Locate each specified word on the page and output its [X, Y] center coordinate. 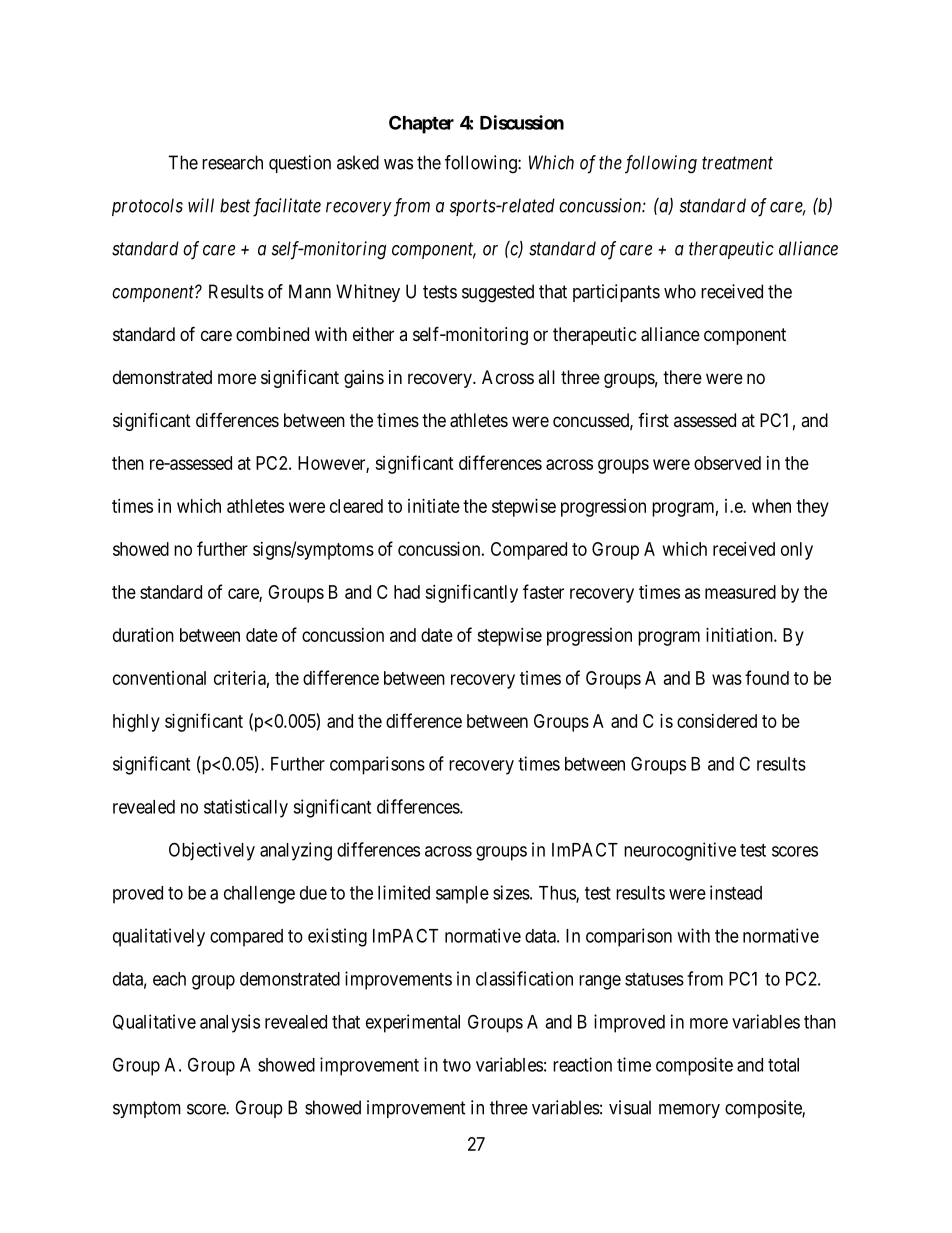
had [407, 592]
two [457, 1065]
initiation [740, 635]
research [232, 162]
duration [143, 635]
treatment [737, 163]
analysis [230, 1023]
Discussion [522, 122]
